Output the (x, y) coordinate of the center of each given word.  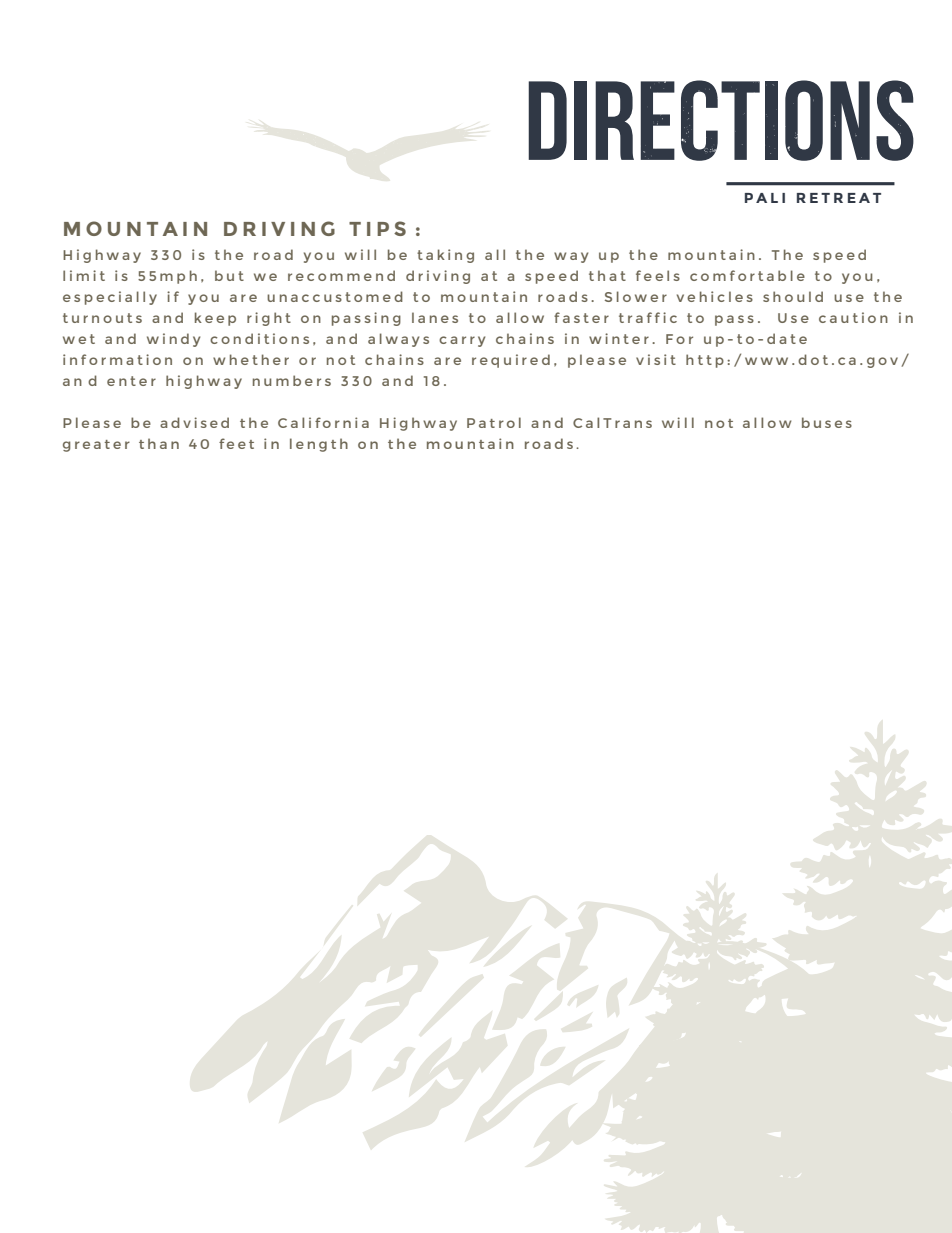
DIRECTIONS (721, 120)
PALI (765, 198)
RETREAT (839, 198)
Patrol (494, 422)
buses (827, 422)
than (159, 443)
